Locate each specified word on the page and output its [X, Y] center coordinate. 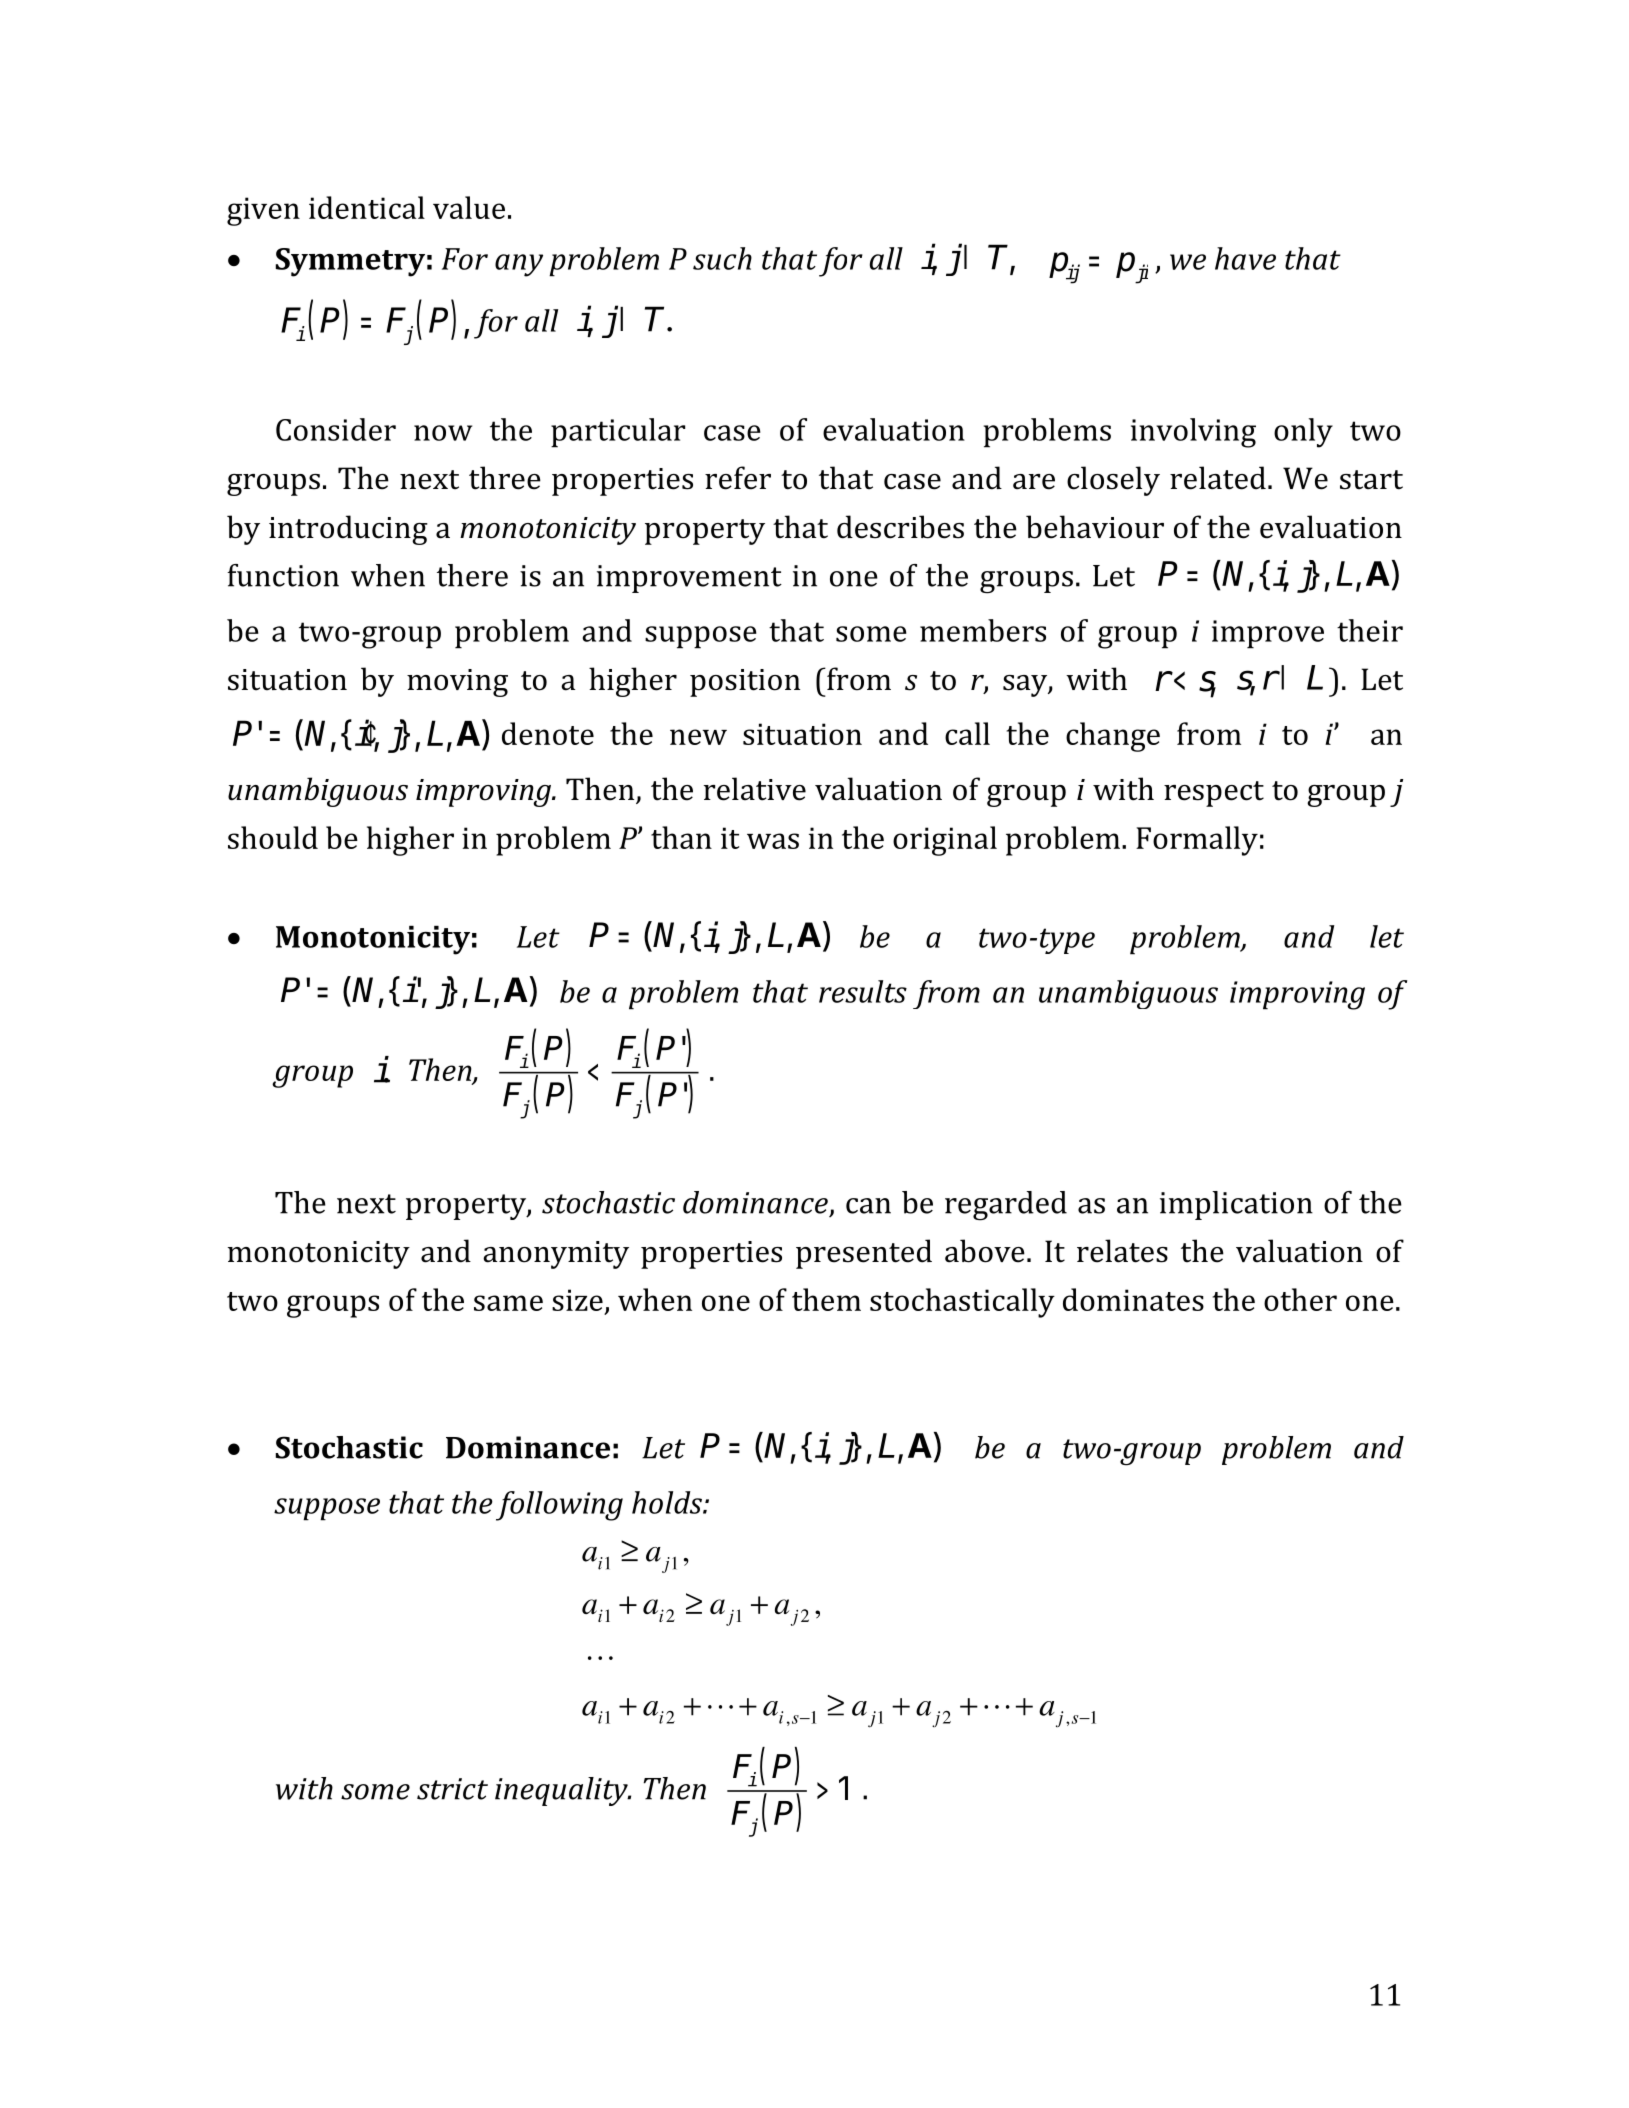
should [273, 837]
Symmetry [350, 262]
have [1245, 258]
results [863, 991]
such [722, 258]
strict [452, 1789]
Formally [1197, 841]
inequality [562, 1791]
